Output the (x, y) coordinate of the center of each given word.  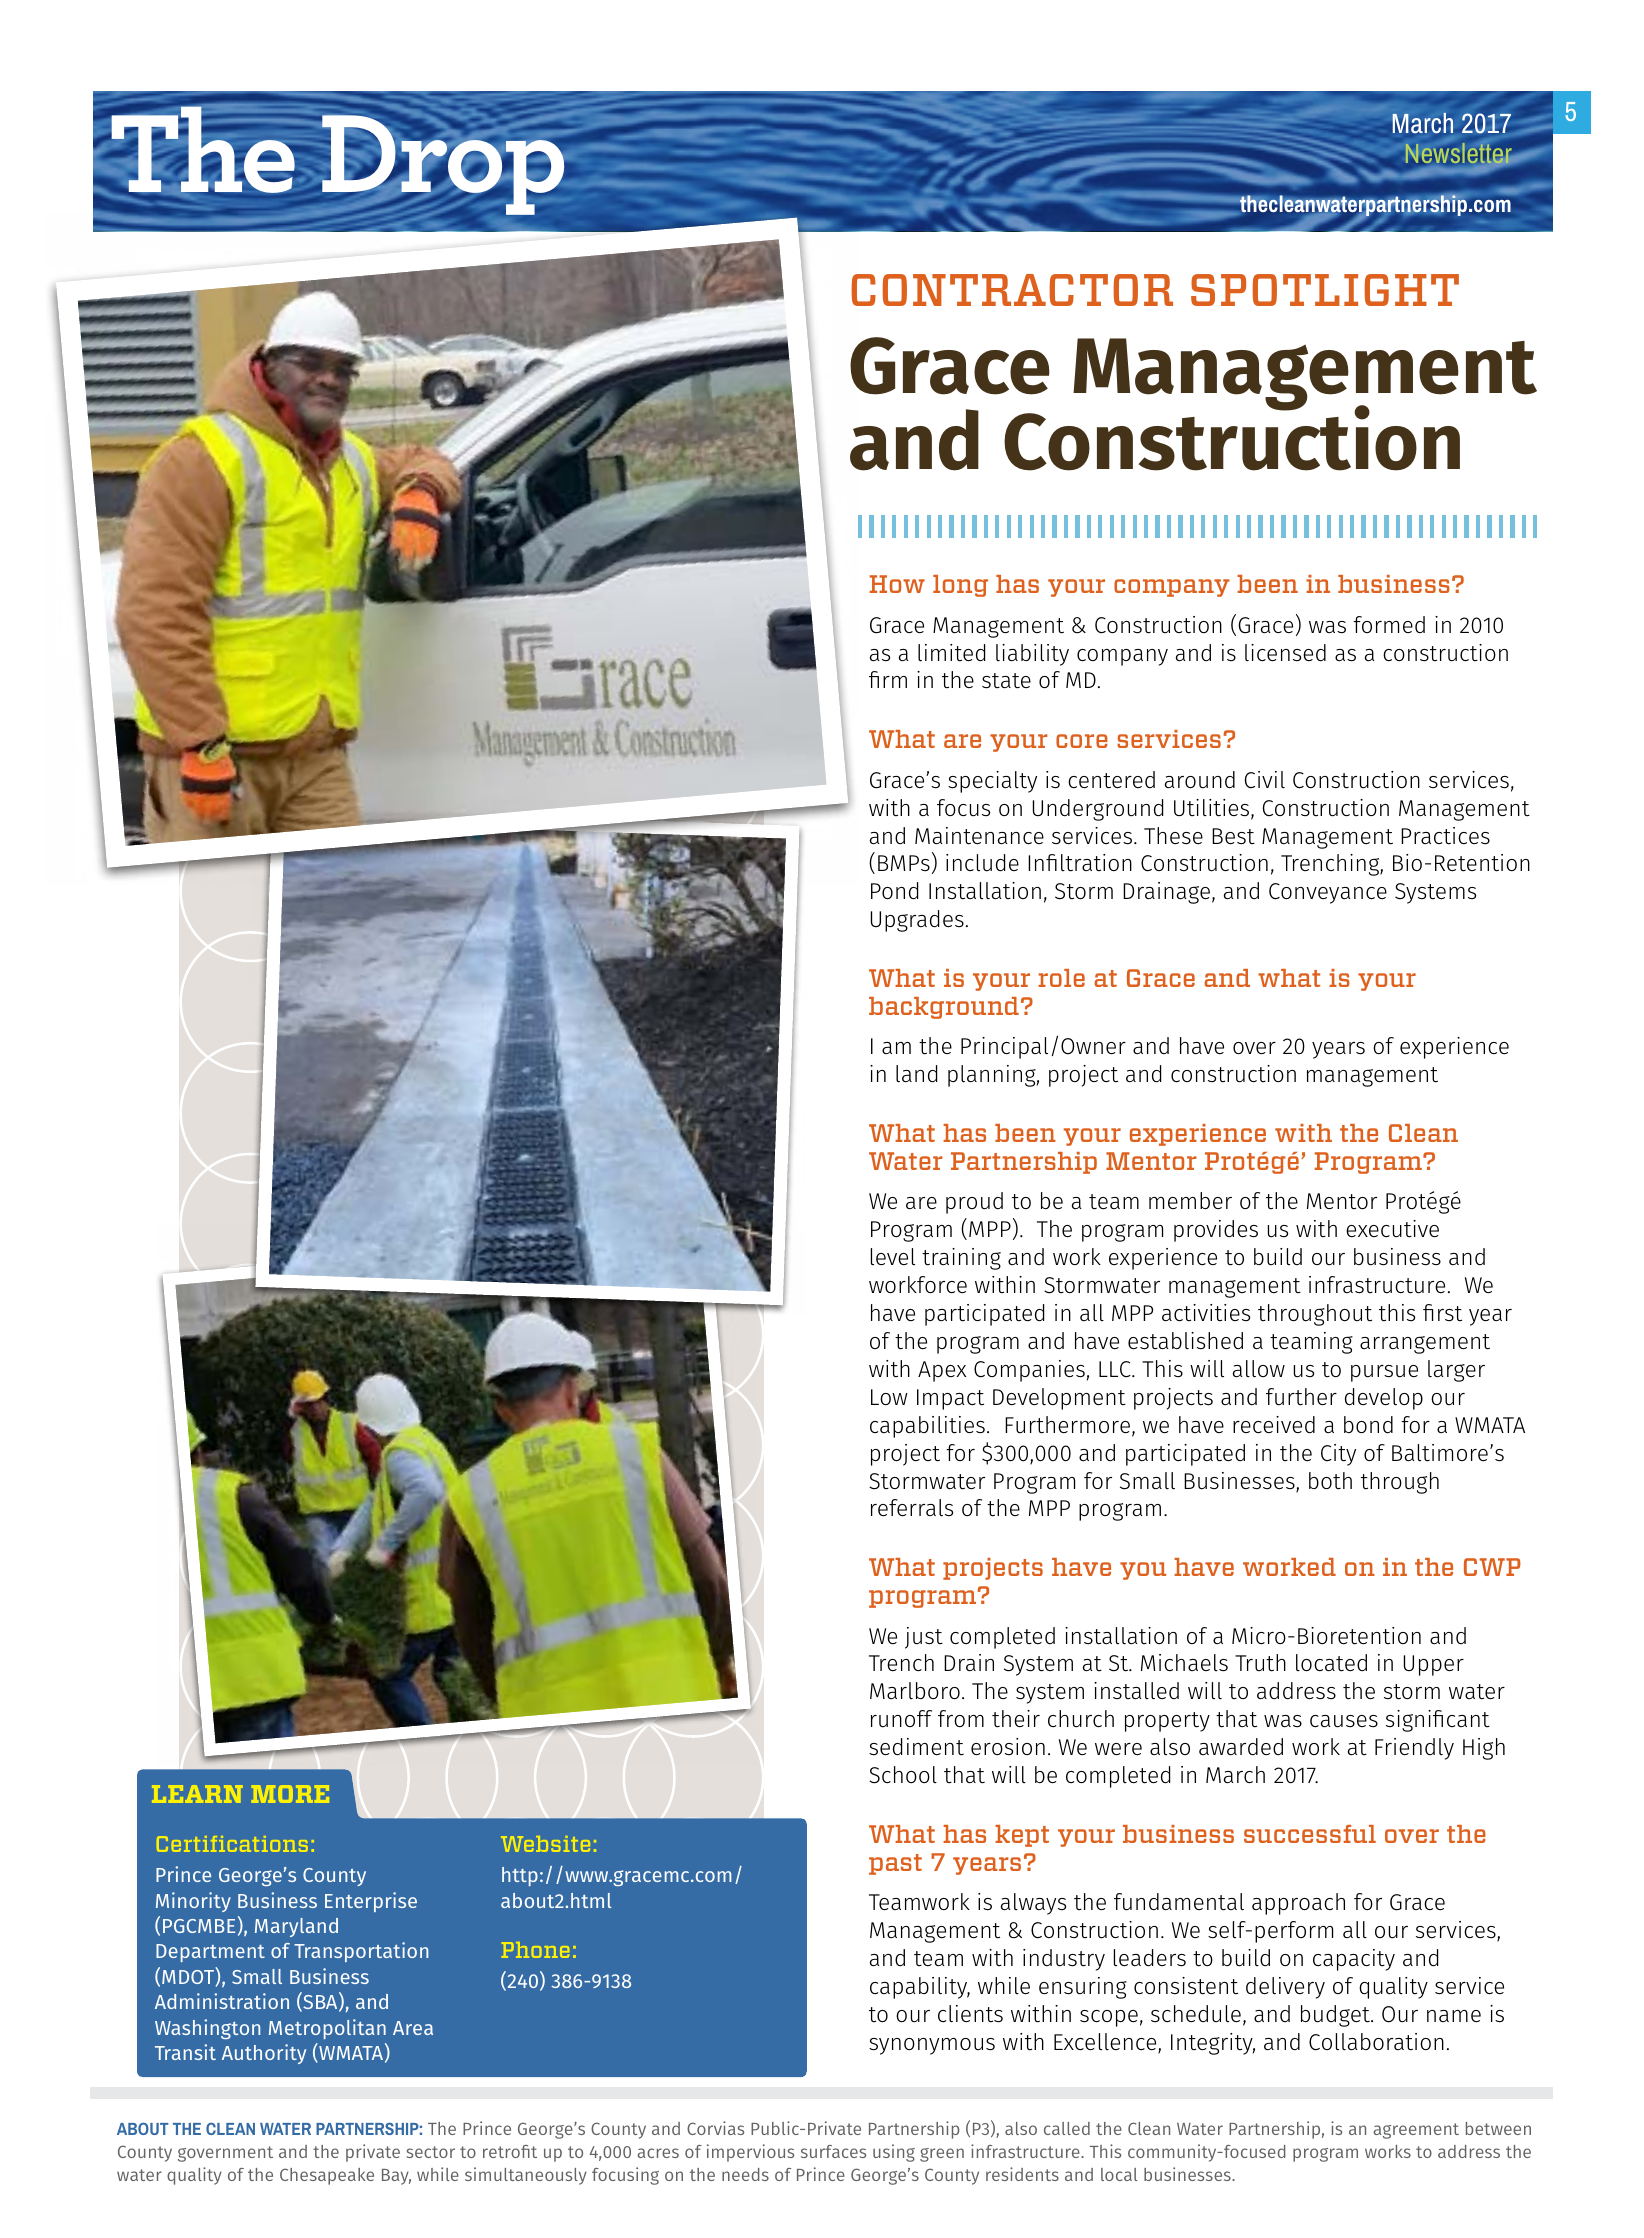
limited (951, 653)
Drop (443, 165)
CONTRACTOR (1012, 290)
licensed (1285, 653)
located (1331, 1663)
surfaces (833, 2151)
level (893, 1257)
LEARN (197, 1794)
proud (974, 1203)
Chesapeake (327, 2176)
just (924, 1638)
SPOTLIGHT (1325, 290)
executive (1392, 1229)
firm (888, 679)
